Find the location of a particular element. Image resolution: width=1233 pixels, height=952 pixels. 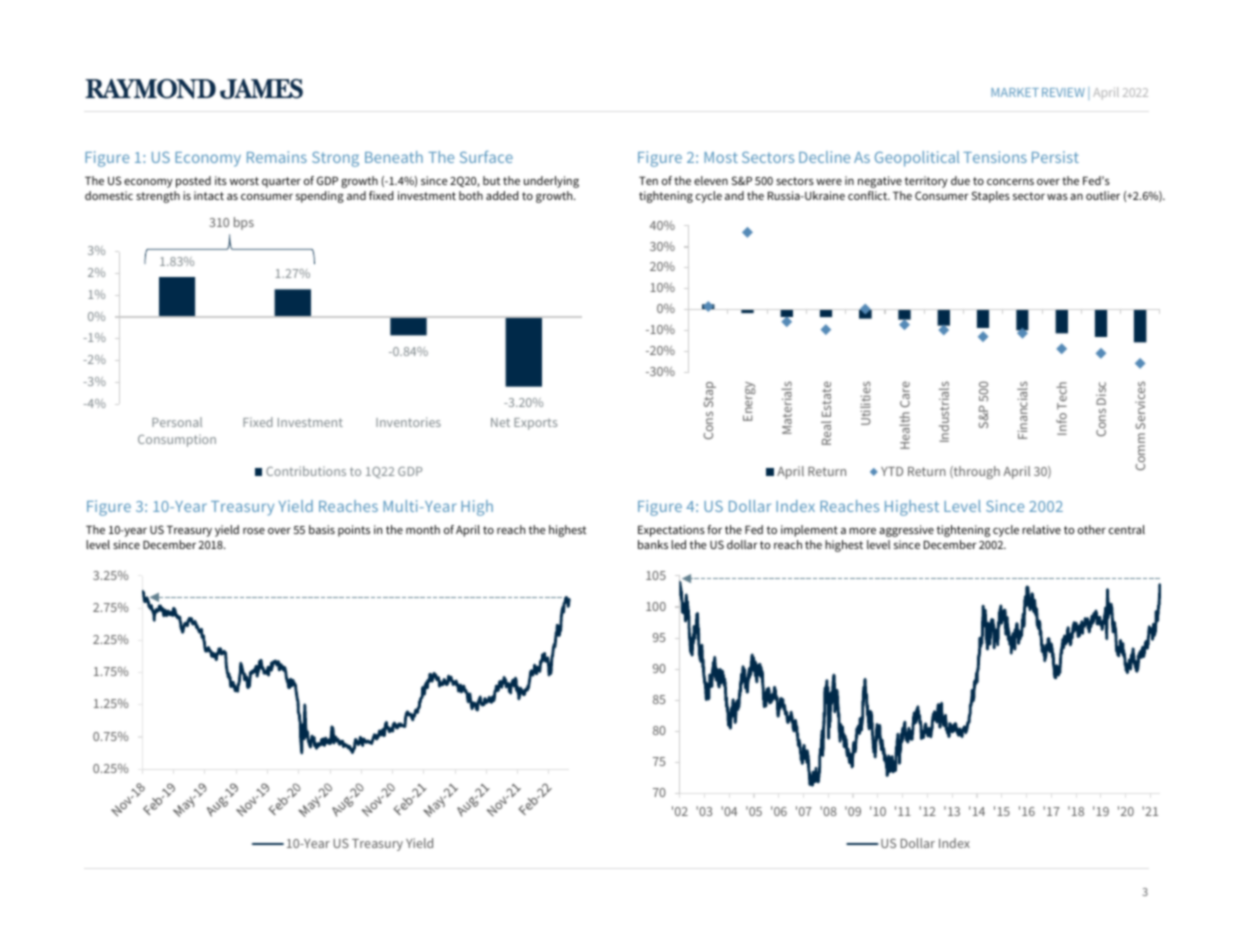

Contributions is located at coordinates (306, 471).
